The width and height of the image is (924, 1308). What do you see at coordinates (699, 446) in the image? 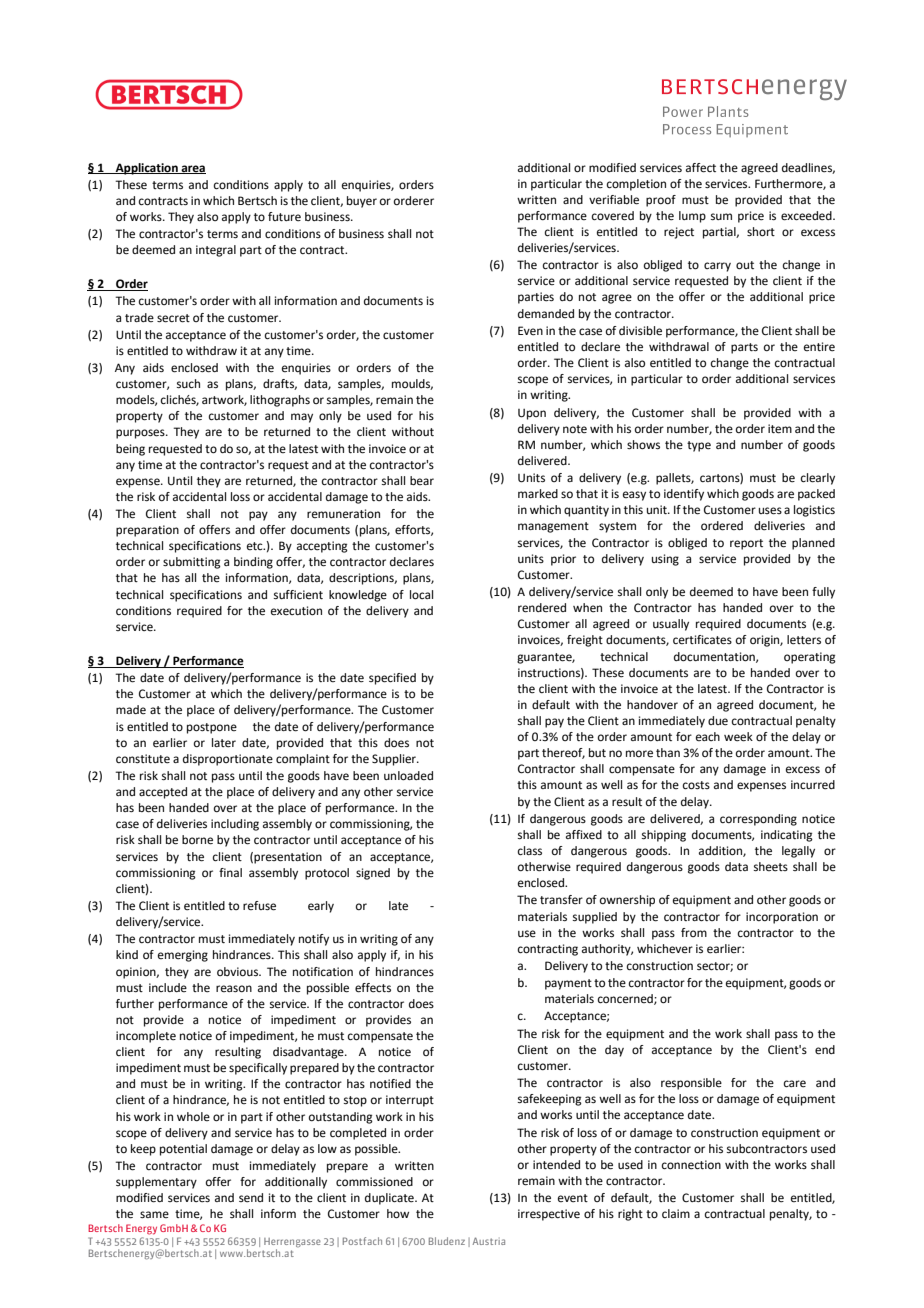
I see `type` at bounding box center [699, 446].
